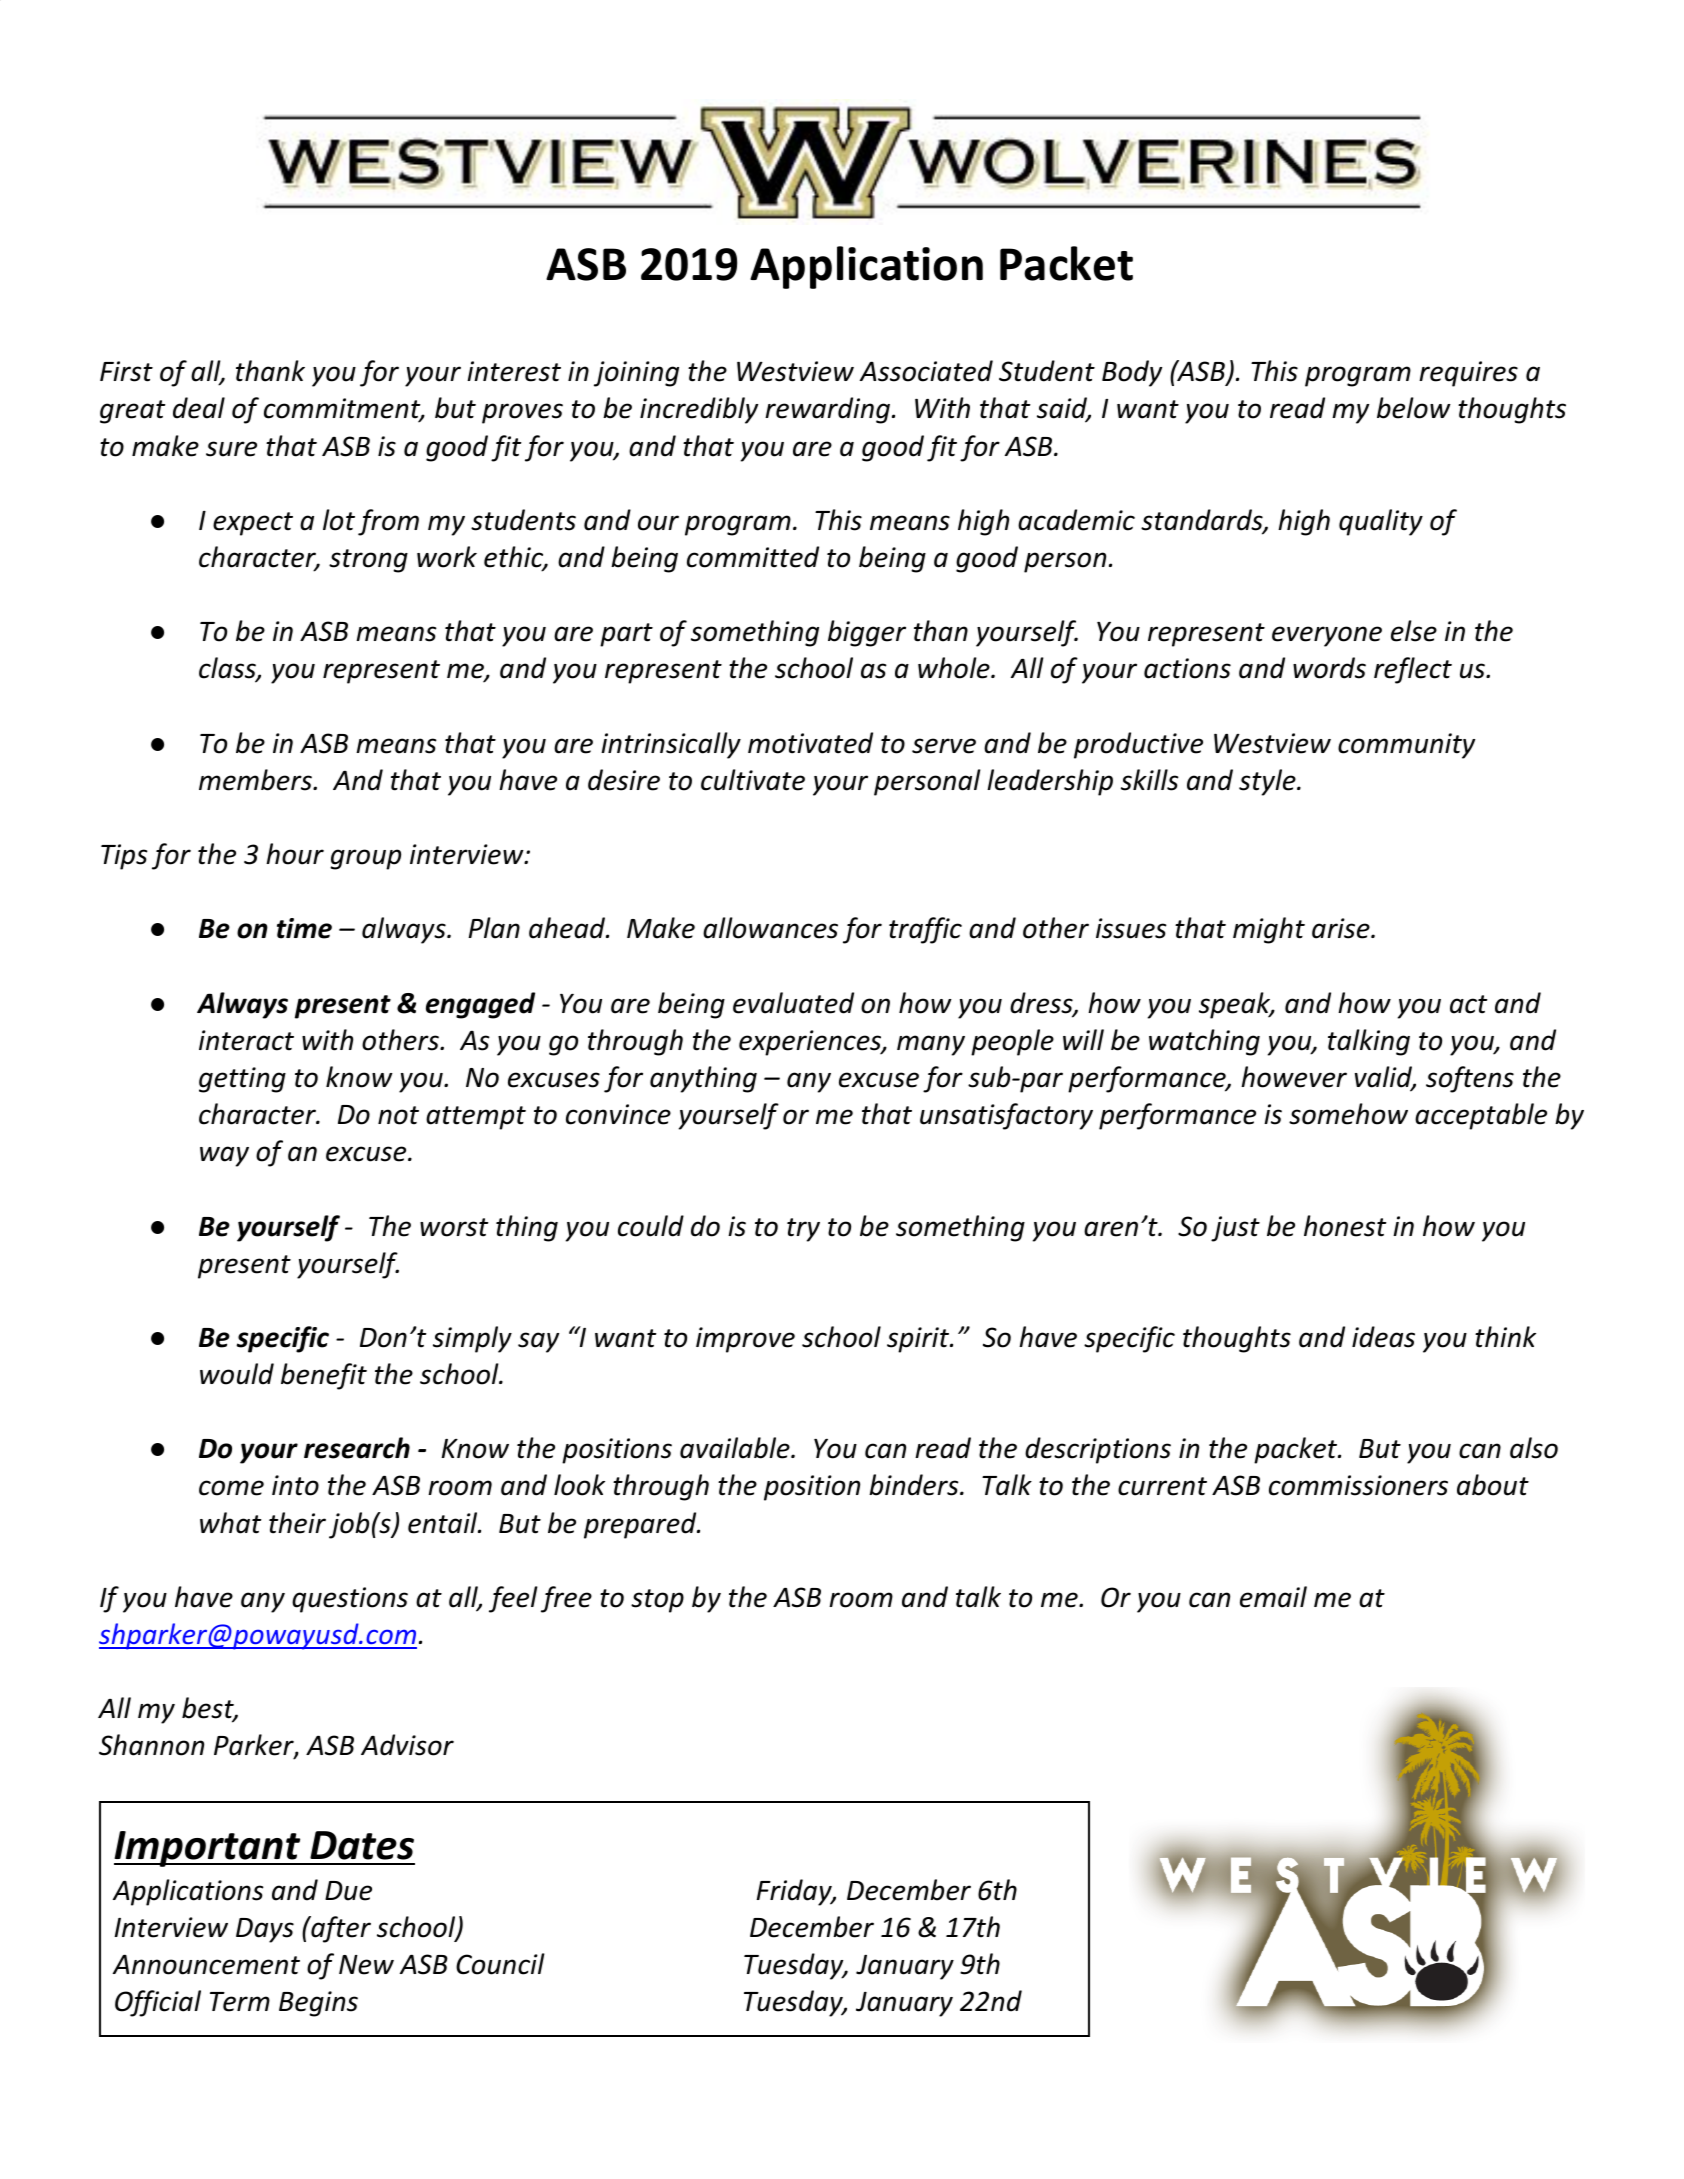 The image size is (1684, 2179). What do you see at coordinates (827, 410) in the screenshot?
I see `rewarding` at bounding box center [827, 410].
